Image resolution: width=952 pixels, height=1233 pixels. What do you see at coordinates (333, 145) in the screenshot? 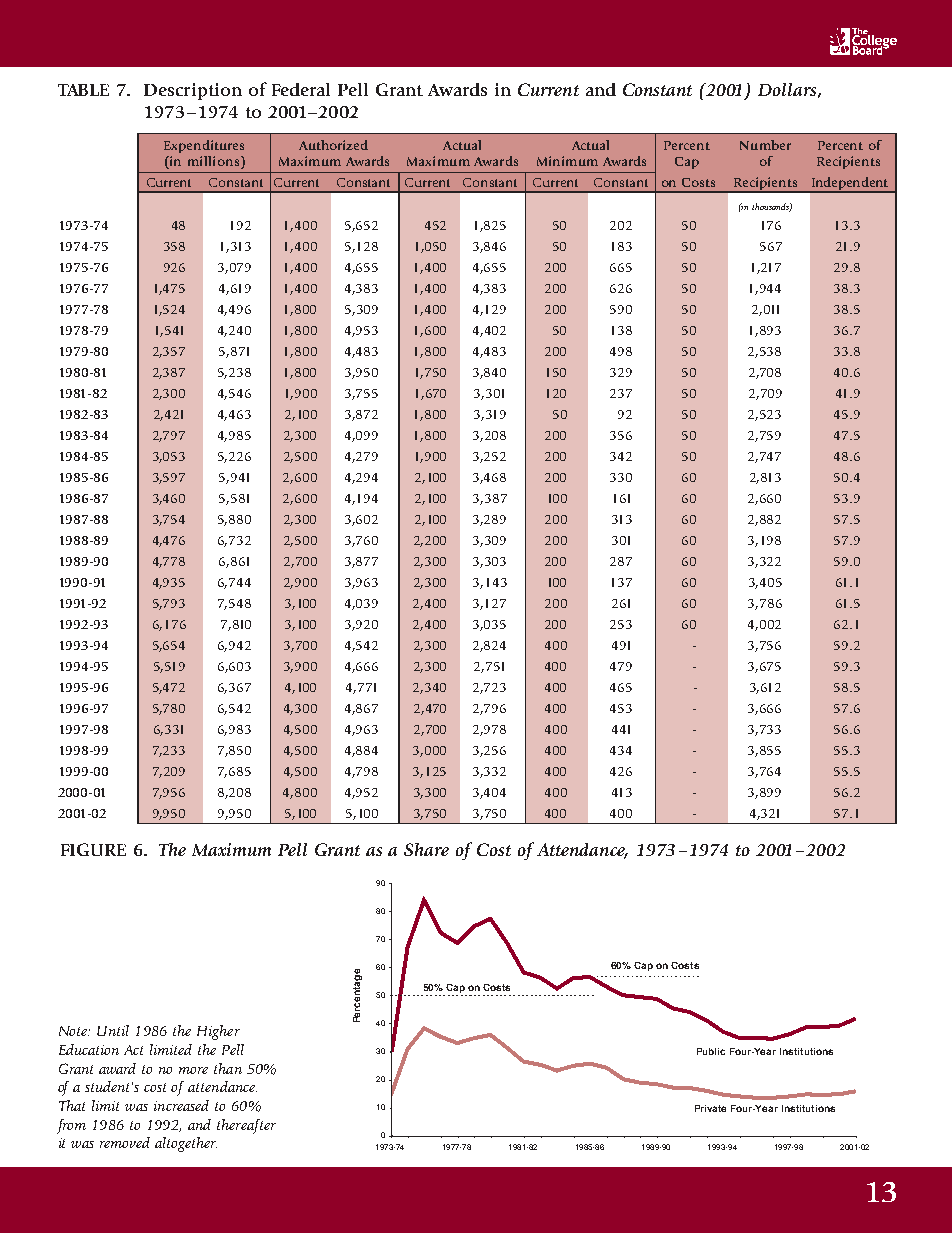
I see `Authorized` at bounding box center [333, 145].
